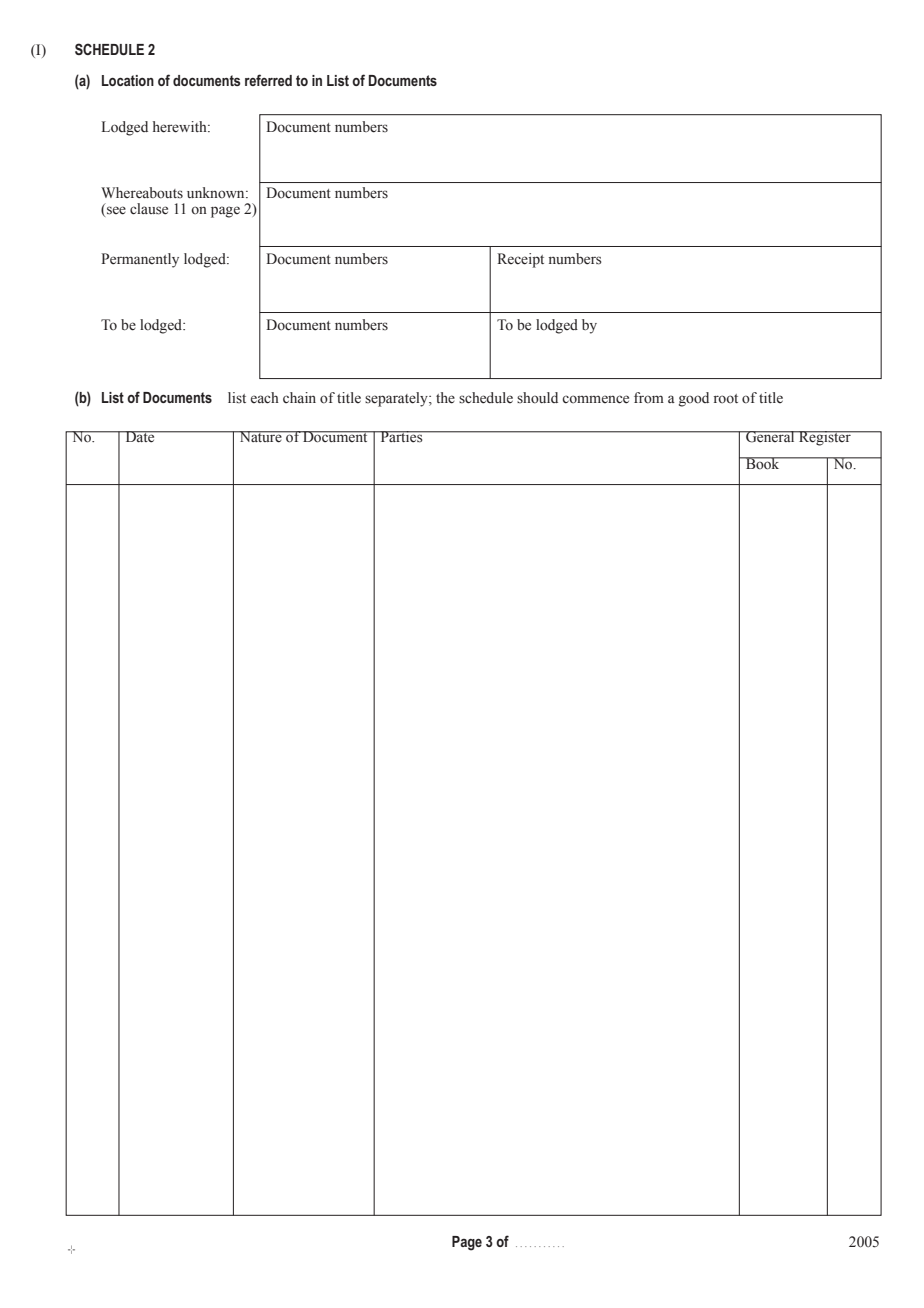 The height and width of the screenshot is (1308, 924). Describe the element at coordinates (181, 127) in the screenshot. I see `herewith` at that location.
